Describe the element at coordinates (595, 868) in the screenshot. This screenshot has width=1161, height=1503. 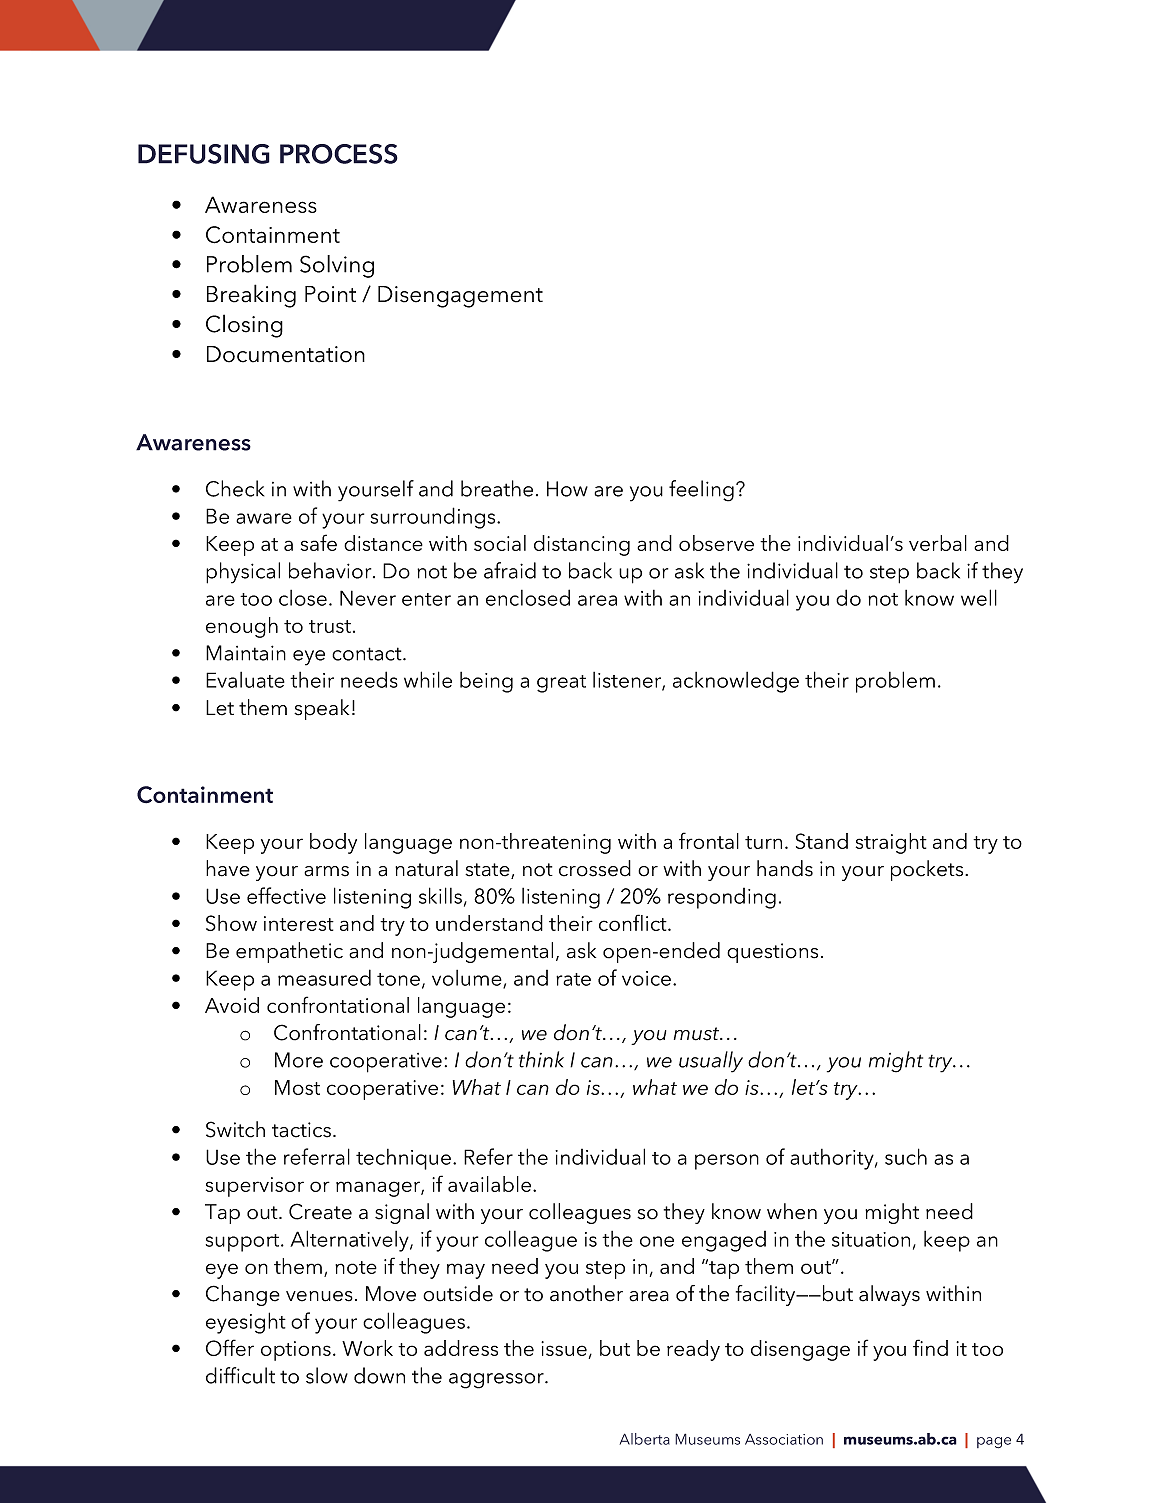
I see `crossed` at that location.
